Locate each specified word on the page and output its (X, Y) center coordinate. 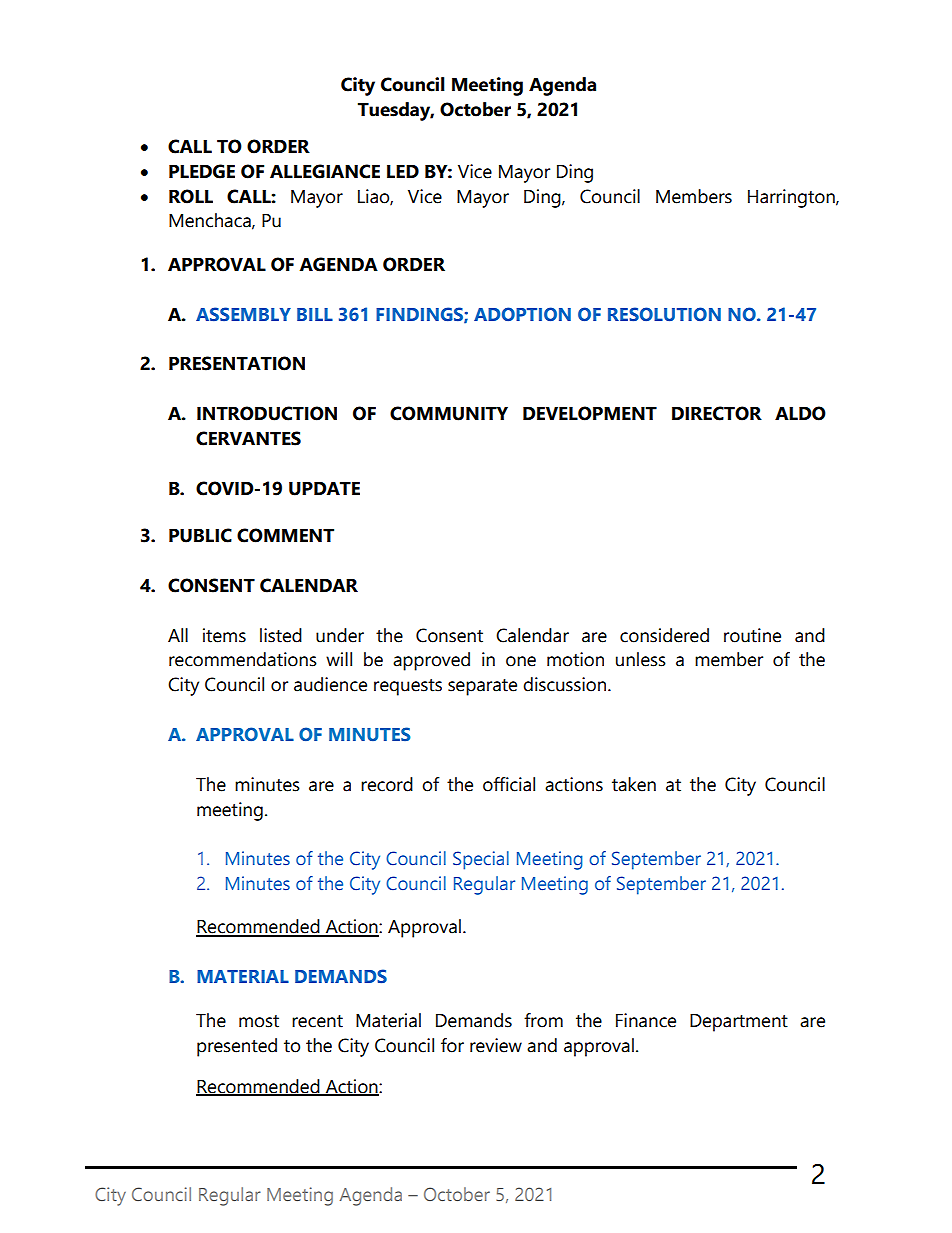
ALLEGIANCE (325, 171)
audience (330, 684)
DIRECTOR (717, 413)
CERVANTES (248, 438)
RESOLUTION (664, 314)
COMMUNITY (449, 413)
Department (739, 1023)
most (259, 1021)
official (509, 784)
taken (634, 784)
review (496, 1045)
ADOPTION (522, 314)
